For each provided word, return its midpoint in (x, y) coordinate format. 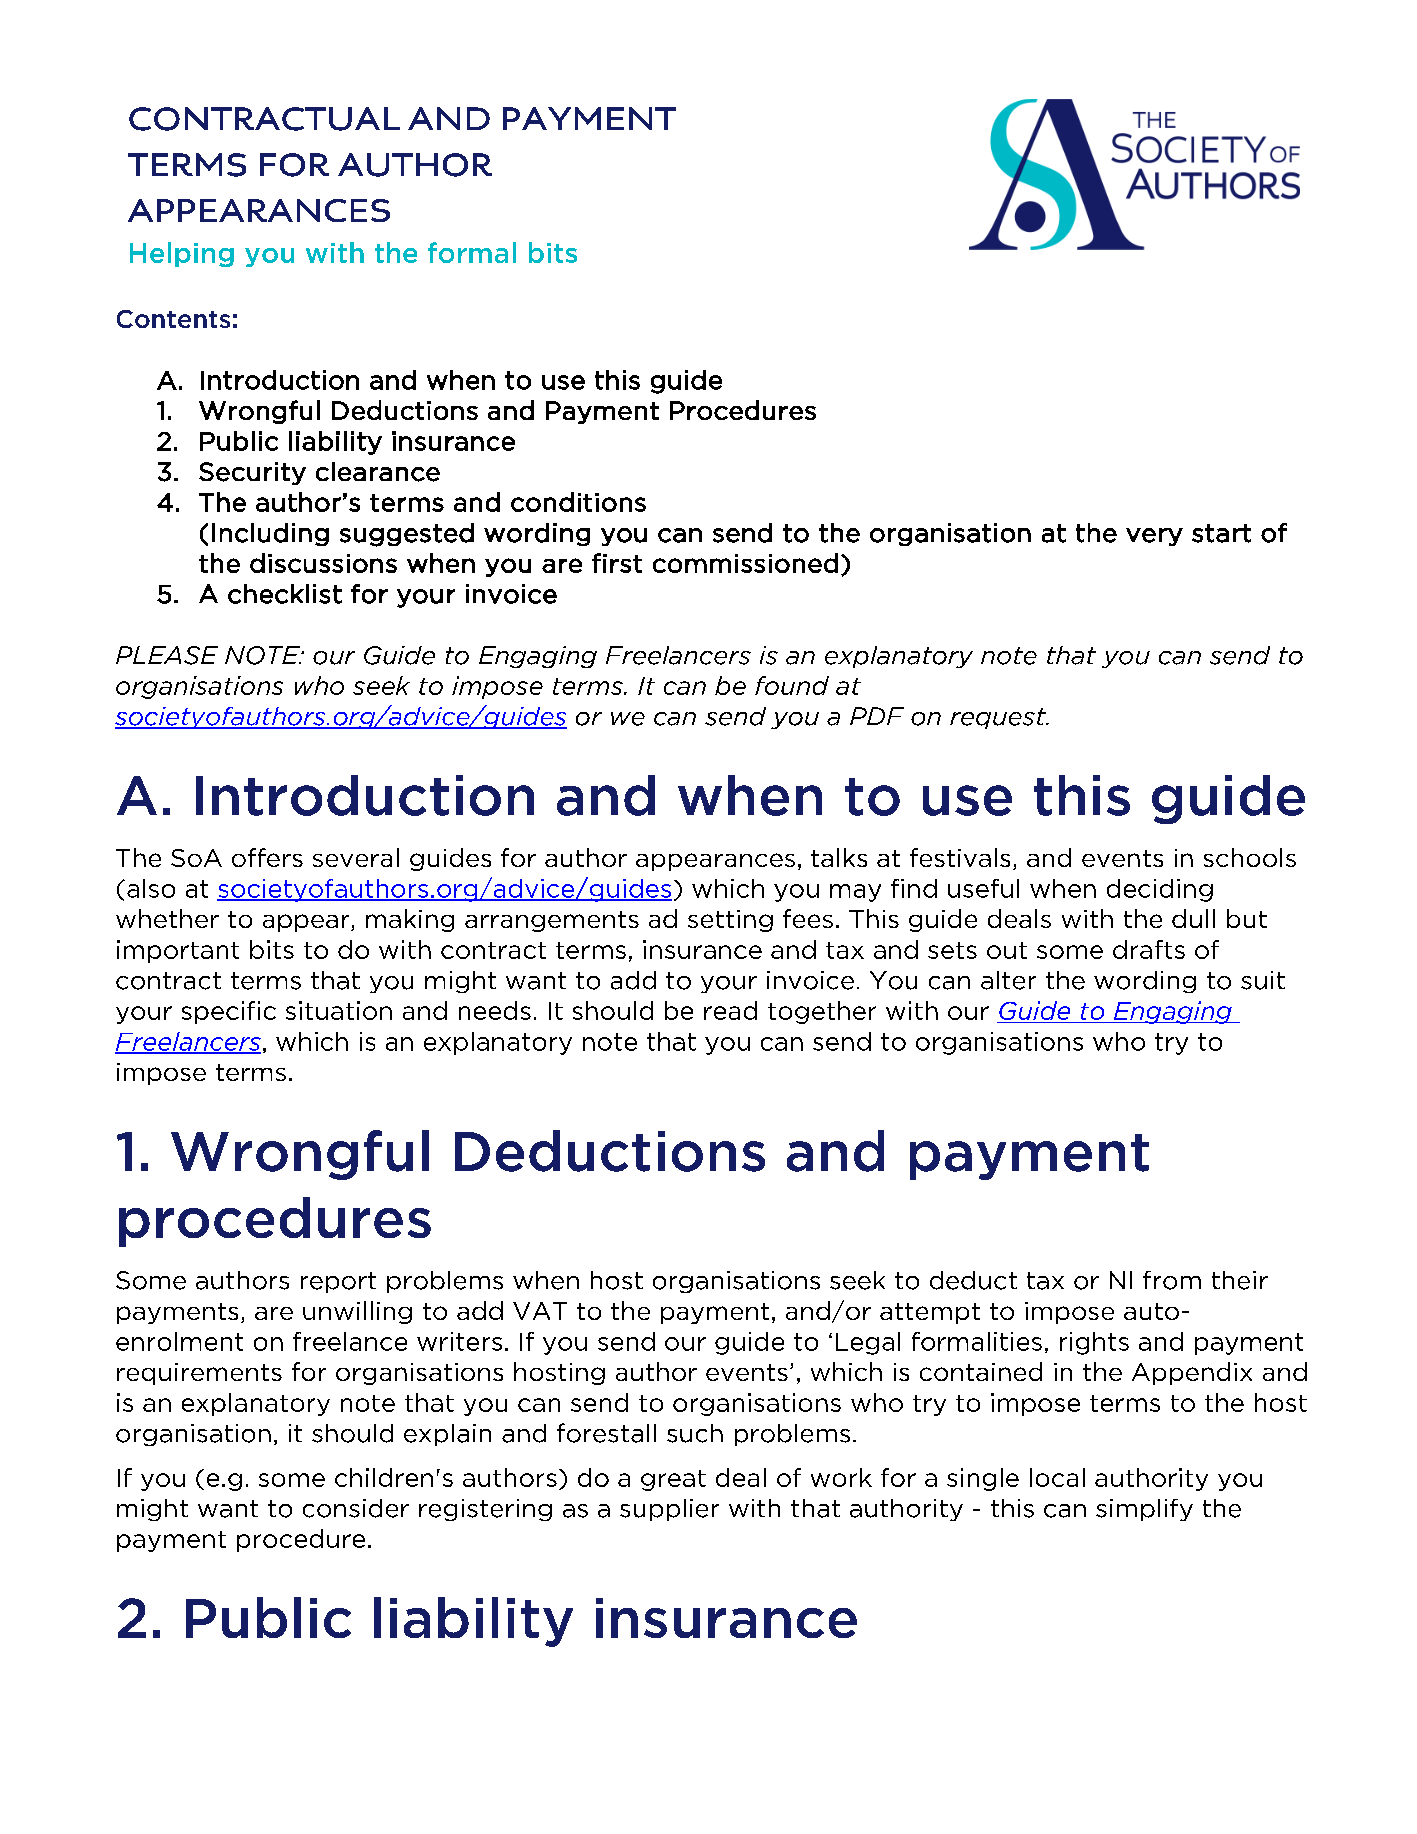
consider (356, 1508)
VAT (540, 1311)
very (1154, 537)
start (1221, 533)
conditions (578, 502)
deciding (1160, 890)
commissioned (745, 563)
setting (730, 921)
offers (267, 857)
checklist (285, 594)
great (673, 1480)
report (338, 1282)
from (1172, 1280)
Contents (173, 319)
